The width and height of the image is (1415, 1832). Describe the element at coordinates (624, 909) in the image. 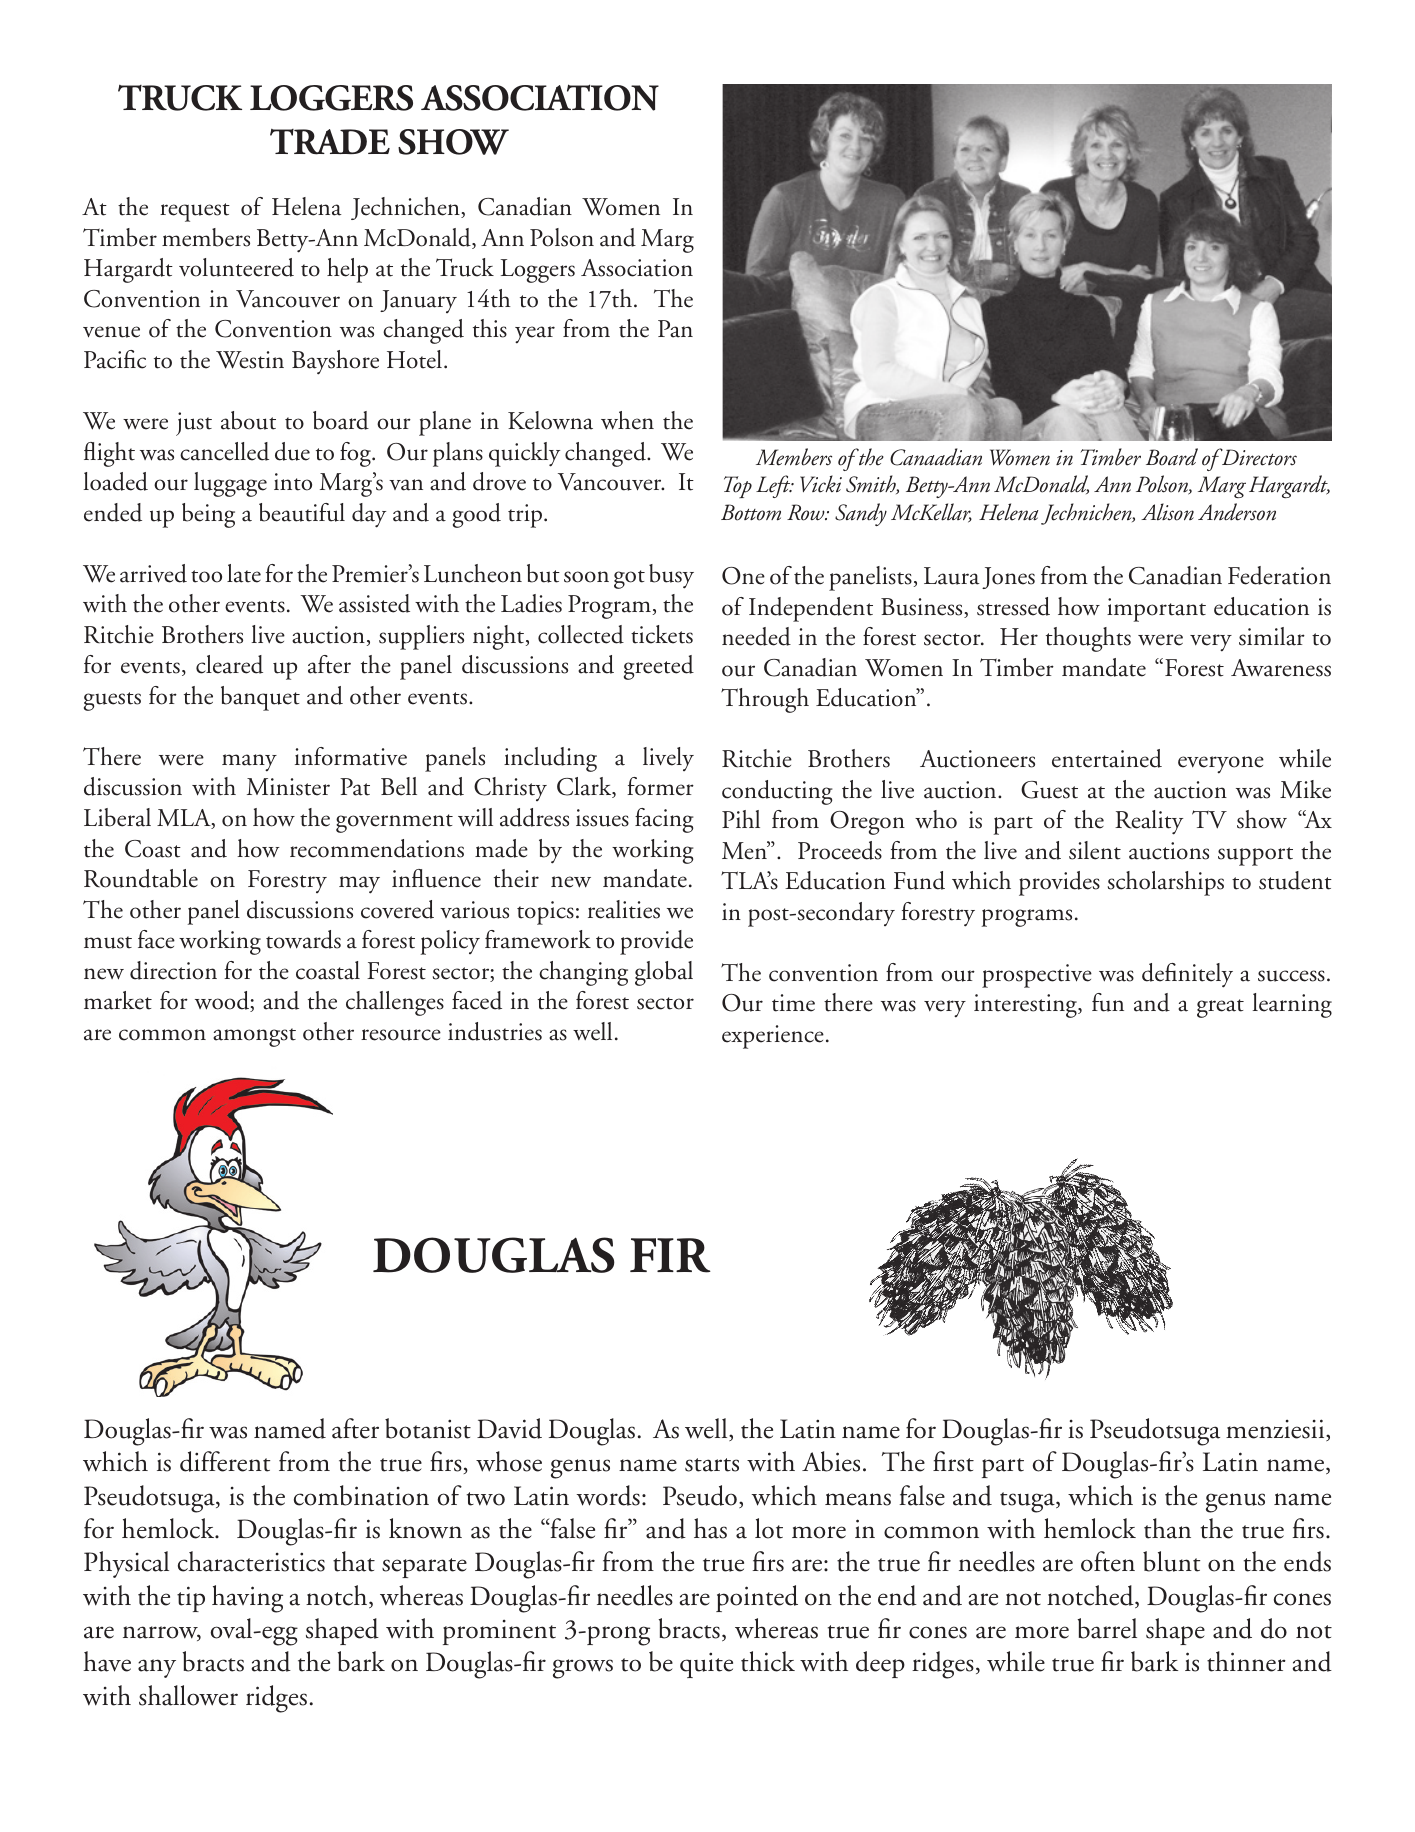

I see `realities` at that location.
